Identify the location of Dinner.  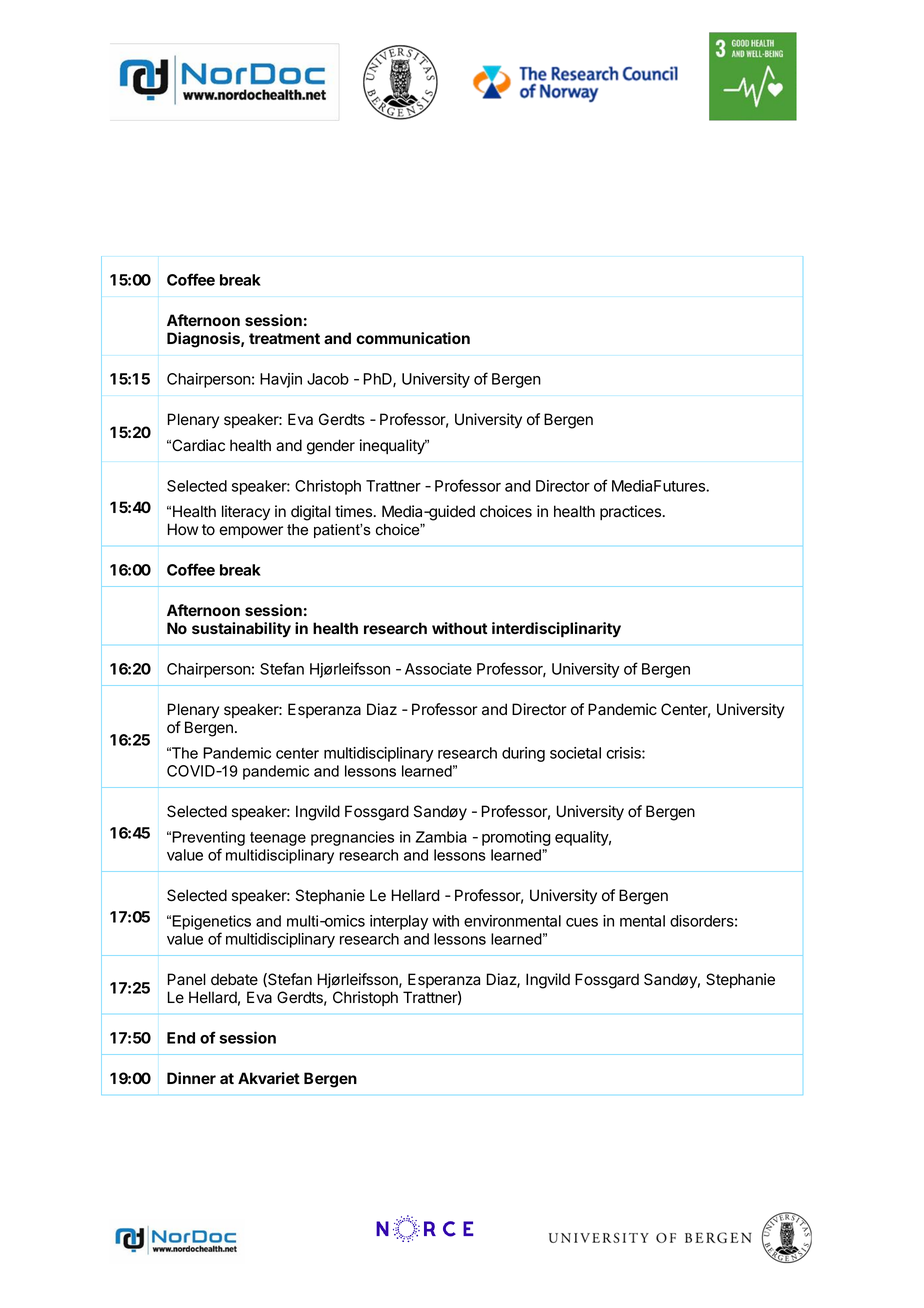
(191, 1078).
